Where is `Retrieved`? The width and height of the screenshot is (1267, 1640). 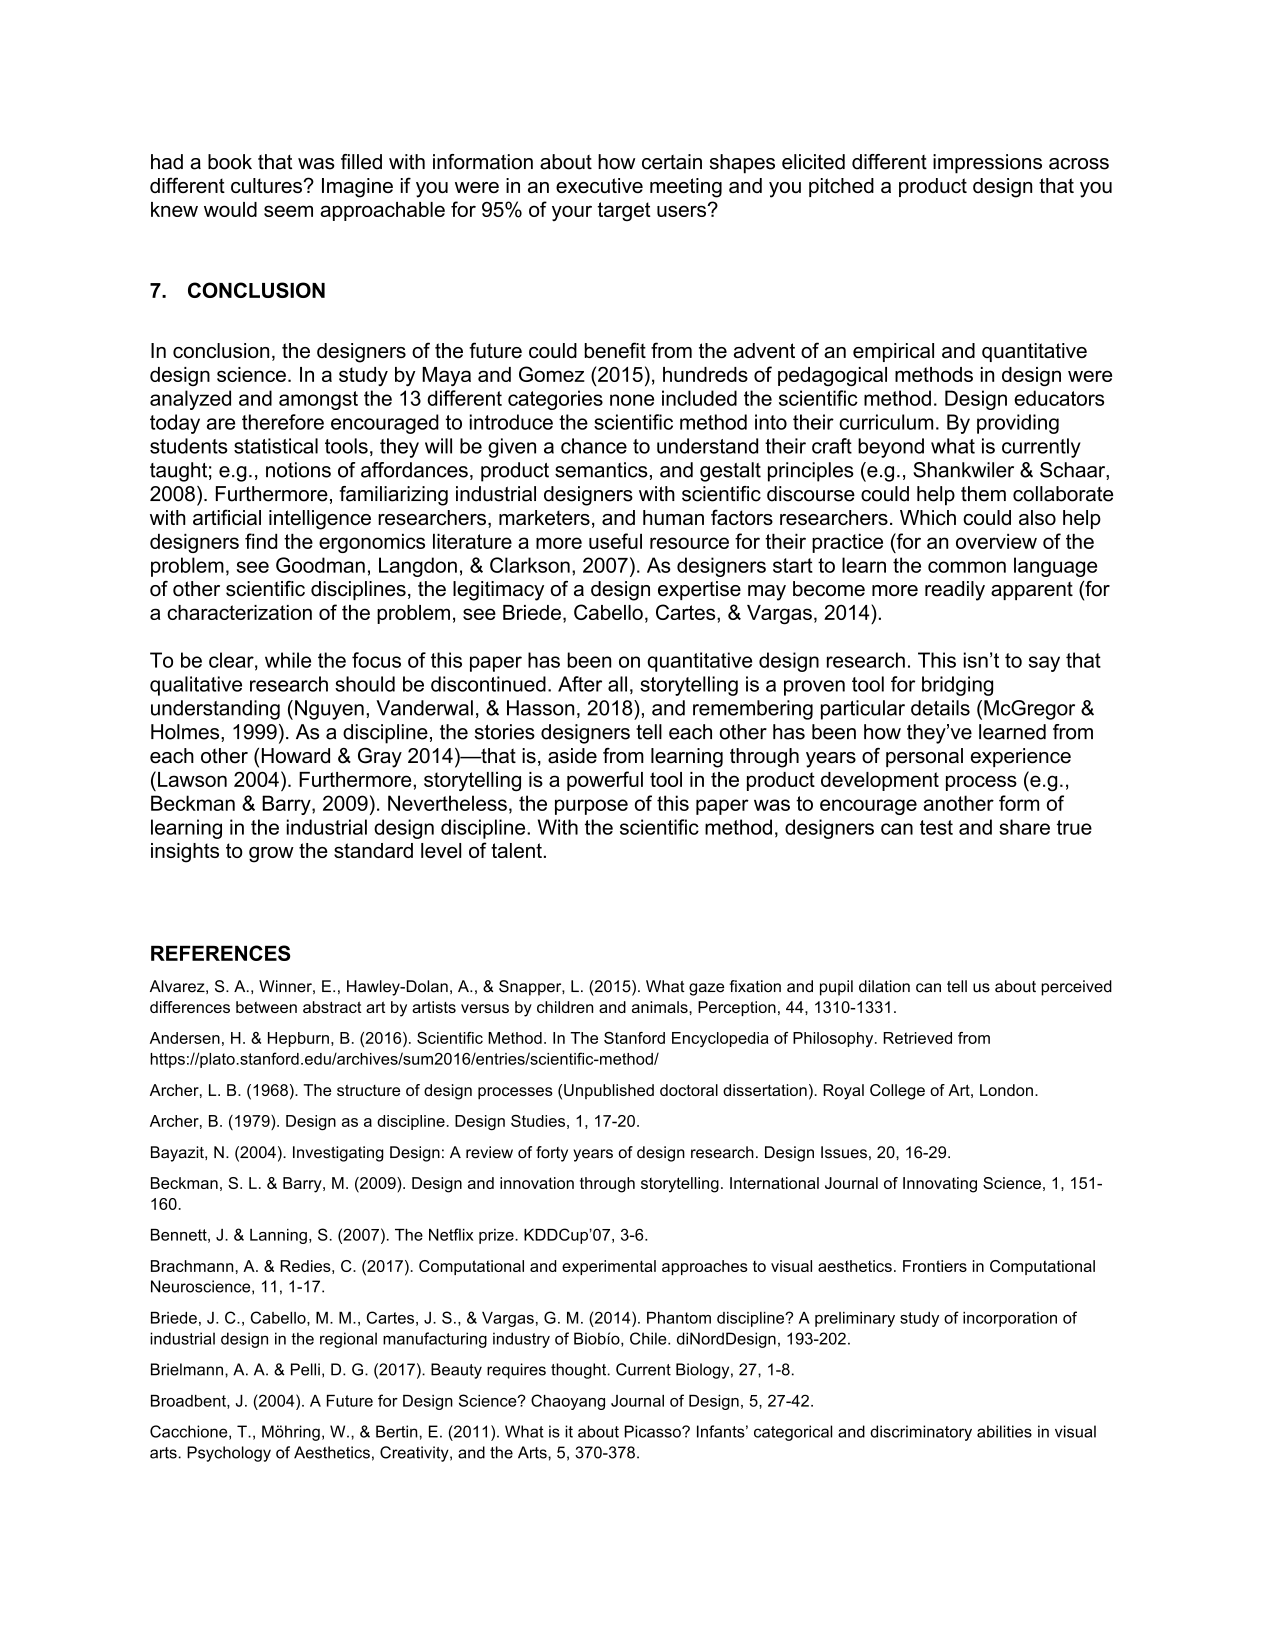
Retrieved is located at coordinates (917, 1038).
